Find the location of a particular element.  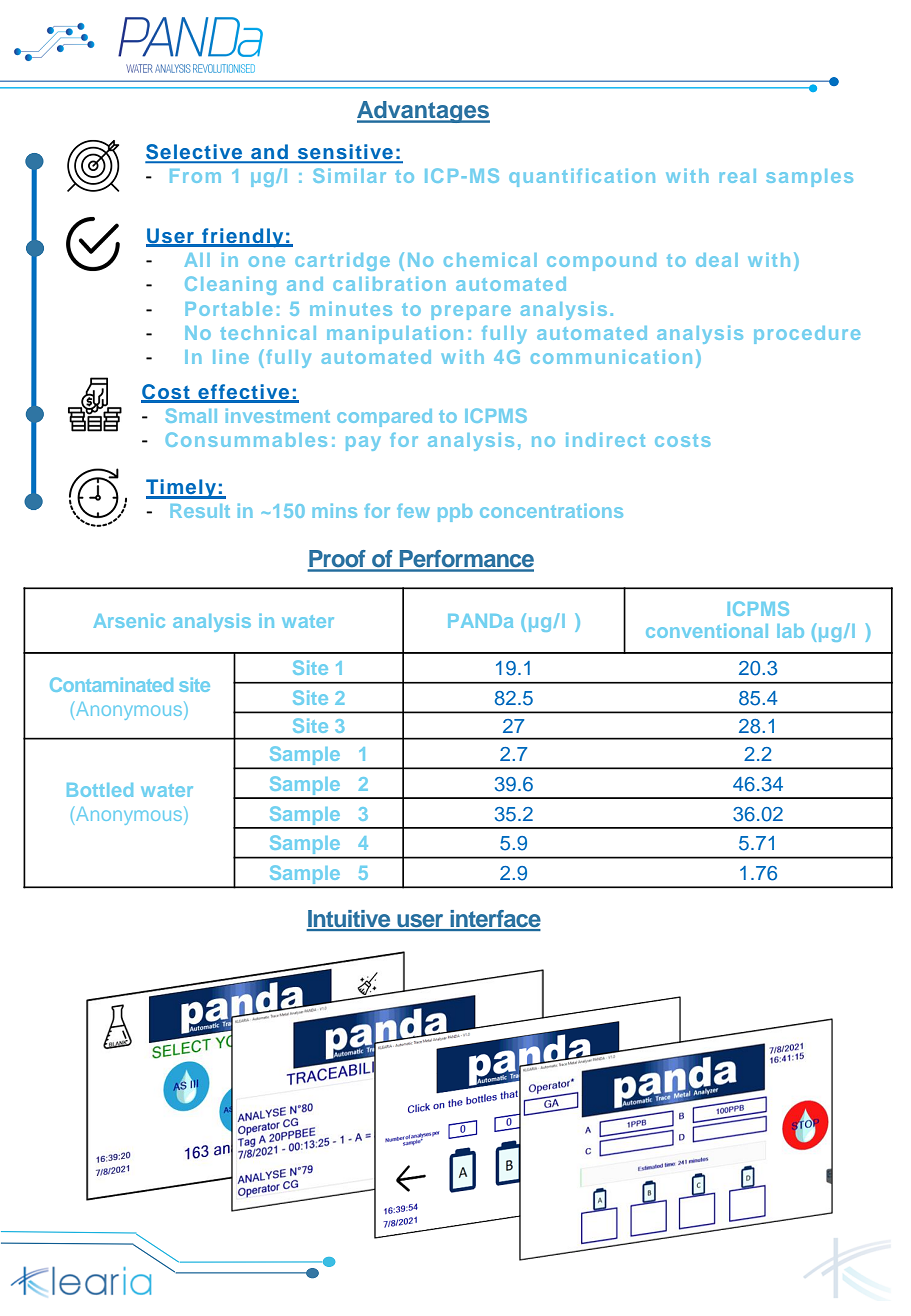

Selective is located at coordinates (195, 153).
